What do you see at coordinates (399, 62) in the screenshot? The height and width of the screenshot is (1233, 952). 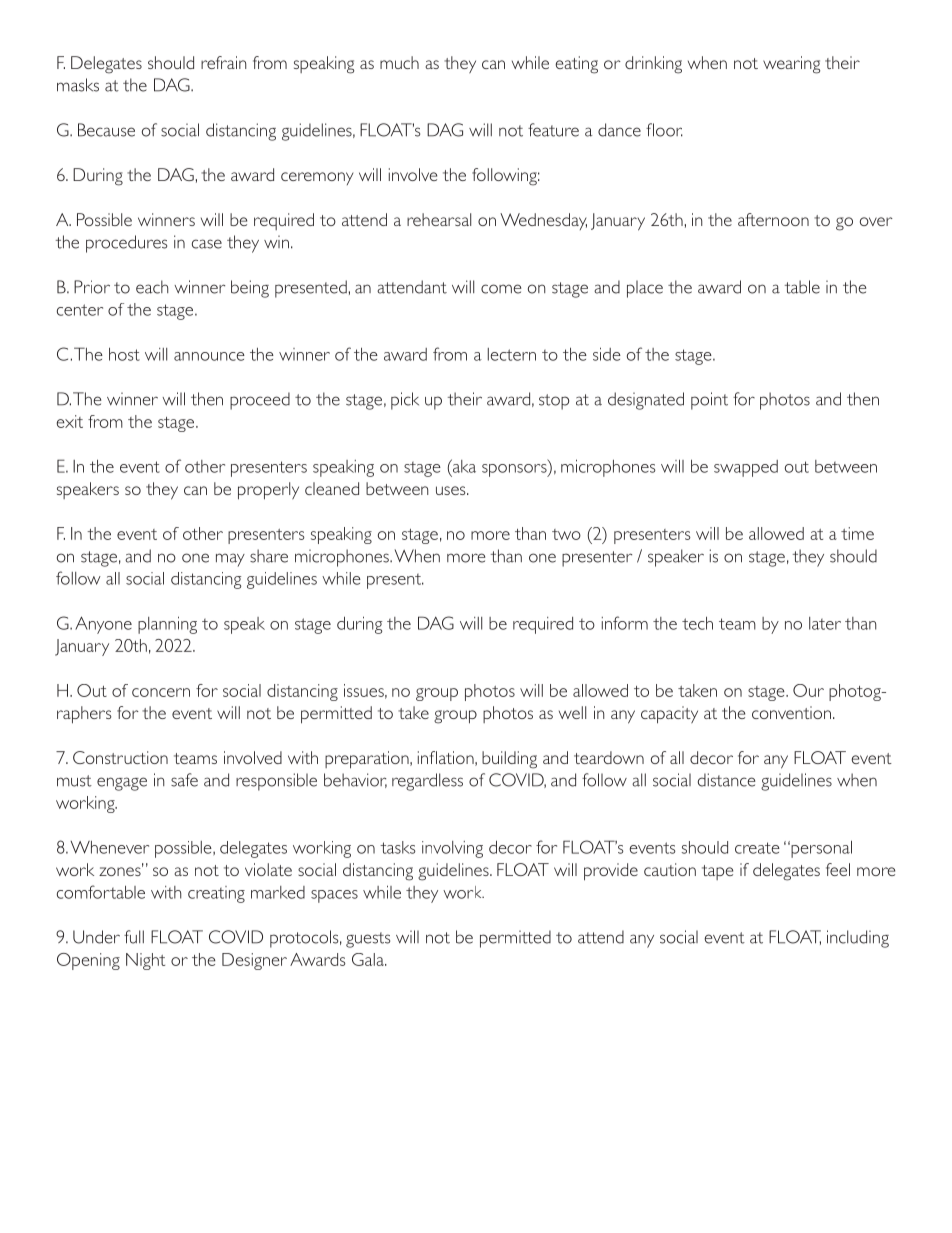 I see `much` at bounding box center [399, 62].
